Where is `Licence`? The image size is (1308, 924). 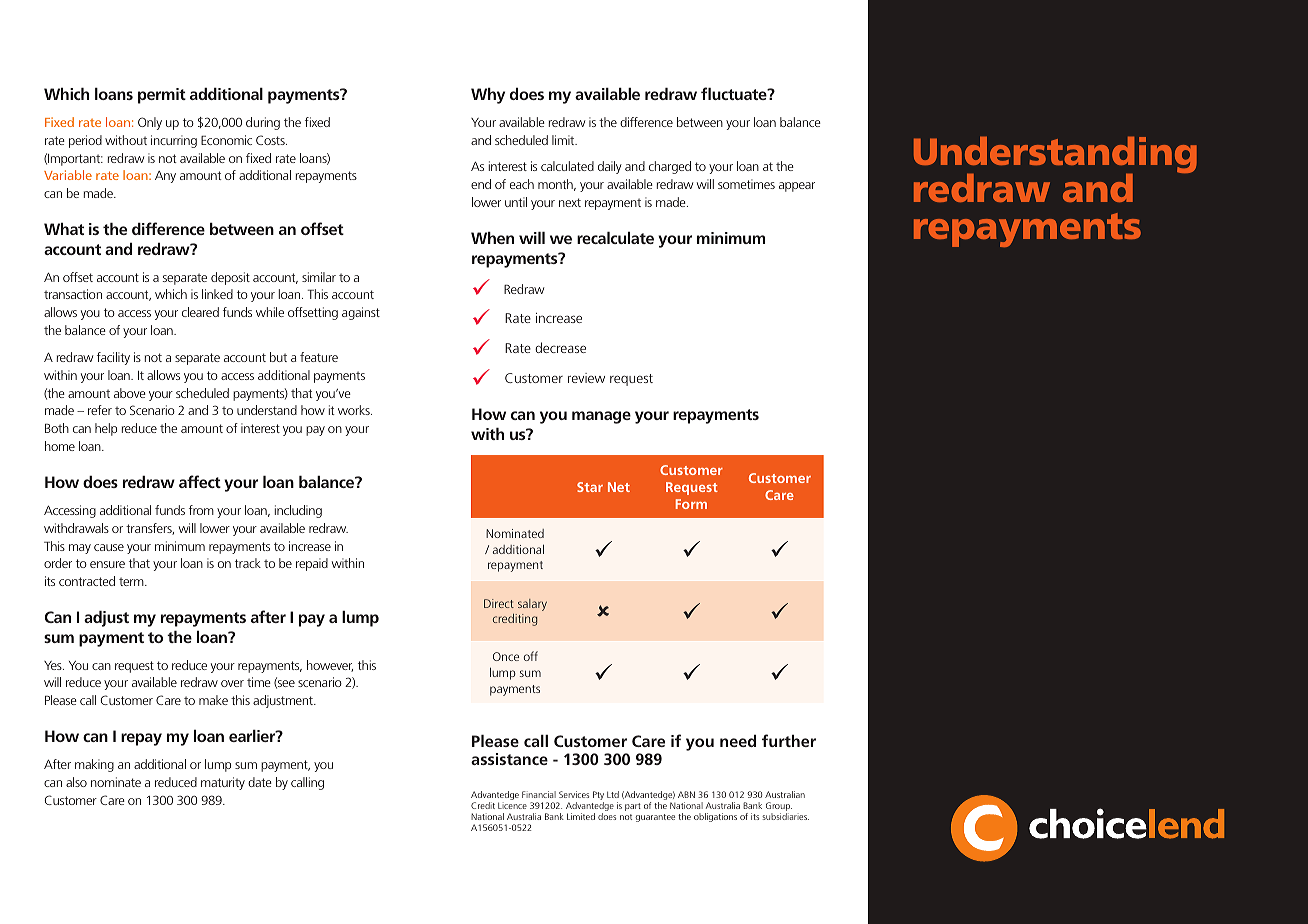 Licence is located at coordinates (512, 805).
